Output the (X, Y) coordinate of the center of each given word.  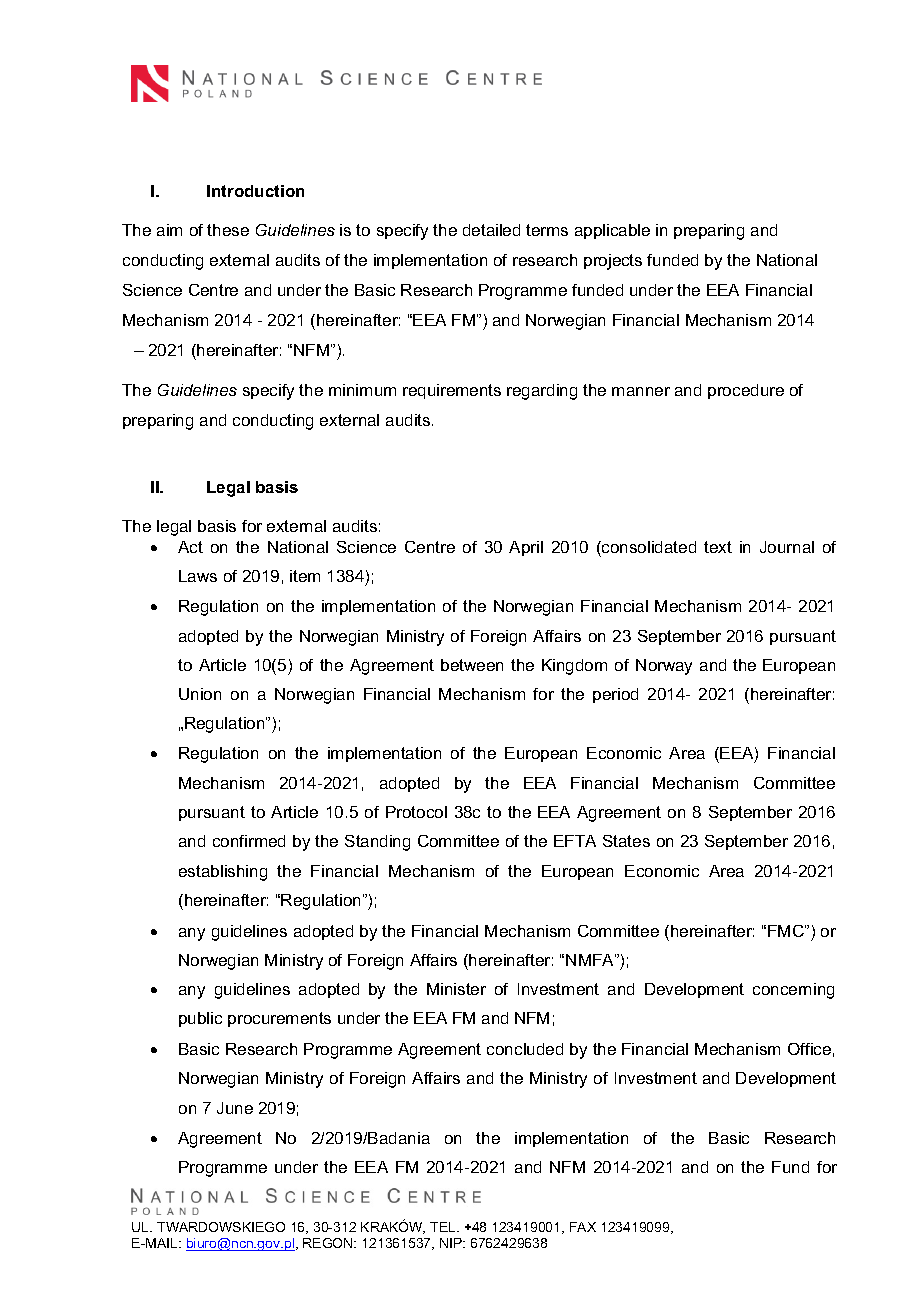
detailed (491, 230)
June (235, 1108)
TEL (444, 1227)
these (228, 230)
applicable (612, 231)
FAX (583, 1227)
